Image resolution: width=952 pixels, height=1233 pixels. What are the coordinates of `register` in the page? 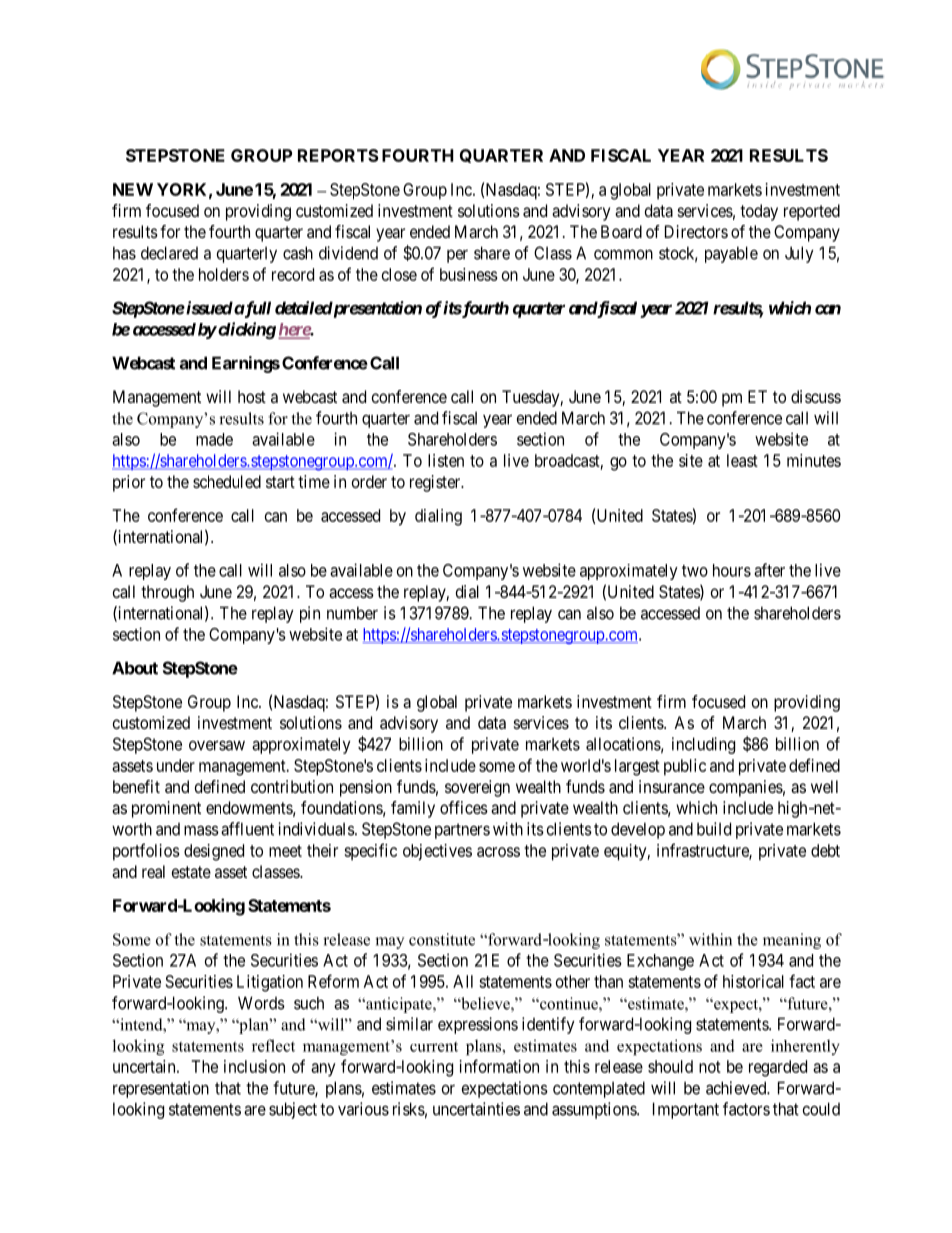 It's located at (436, 483).
